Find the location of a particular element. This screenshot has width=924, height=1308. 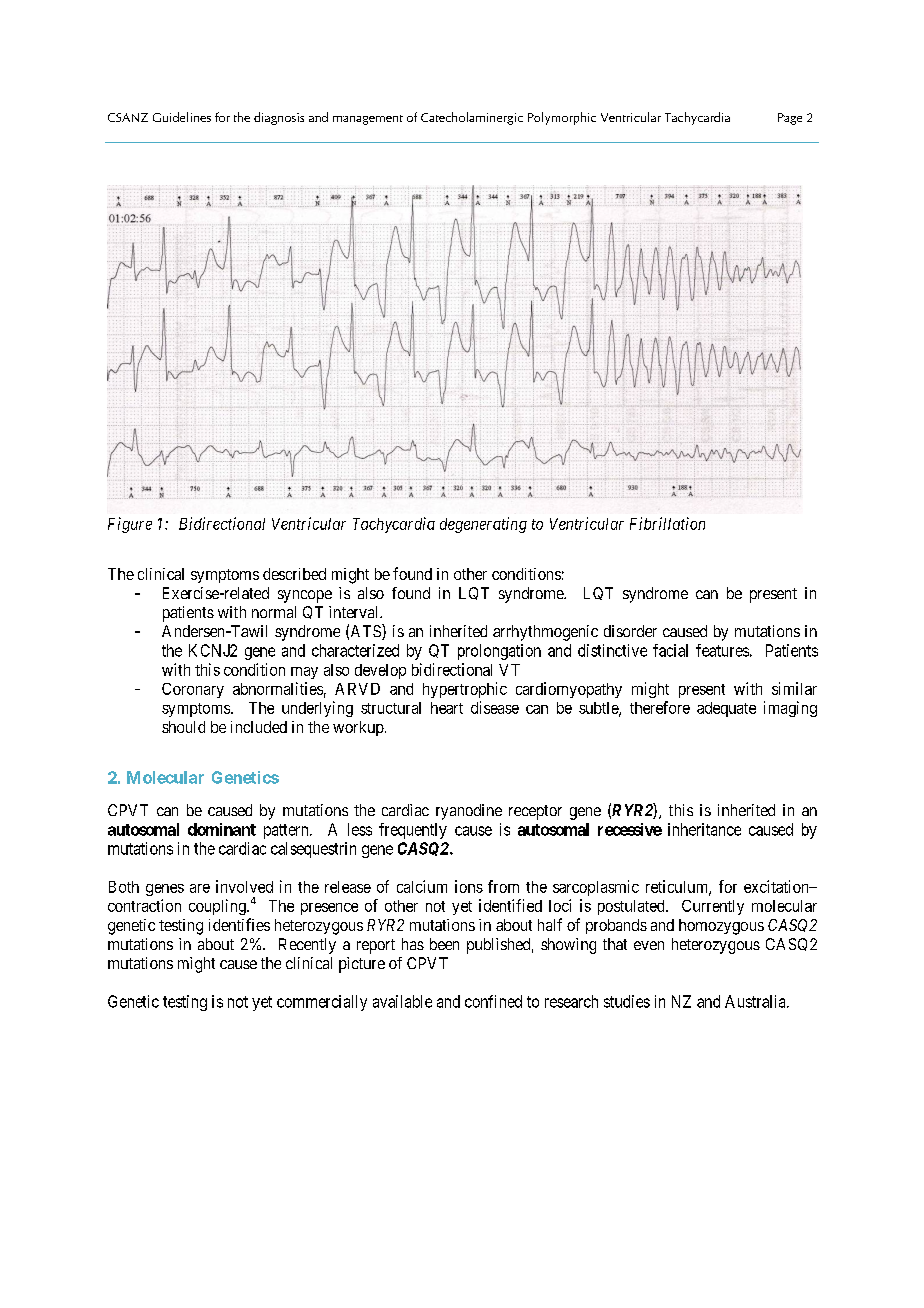

ryanodine is located at coordinates (469, 812).
